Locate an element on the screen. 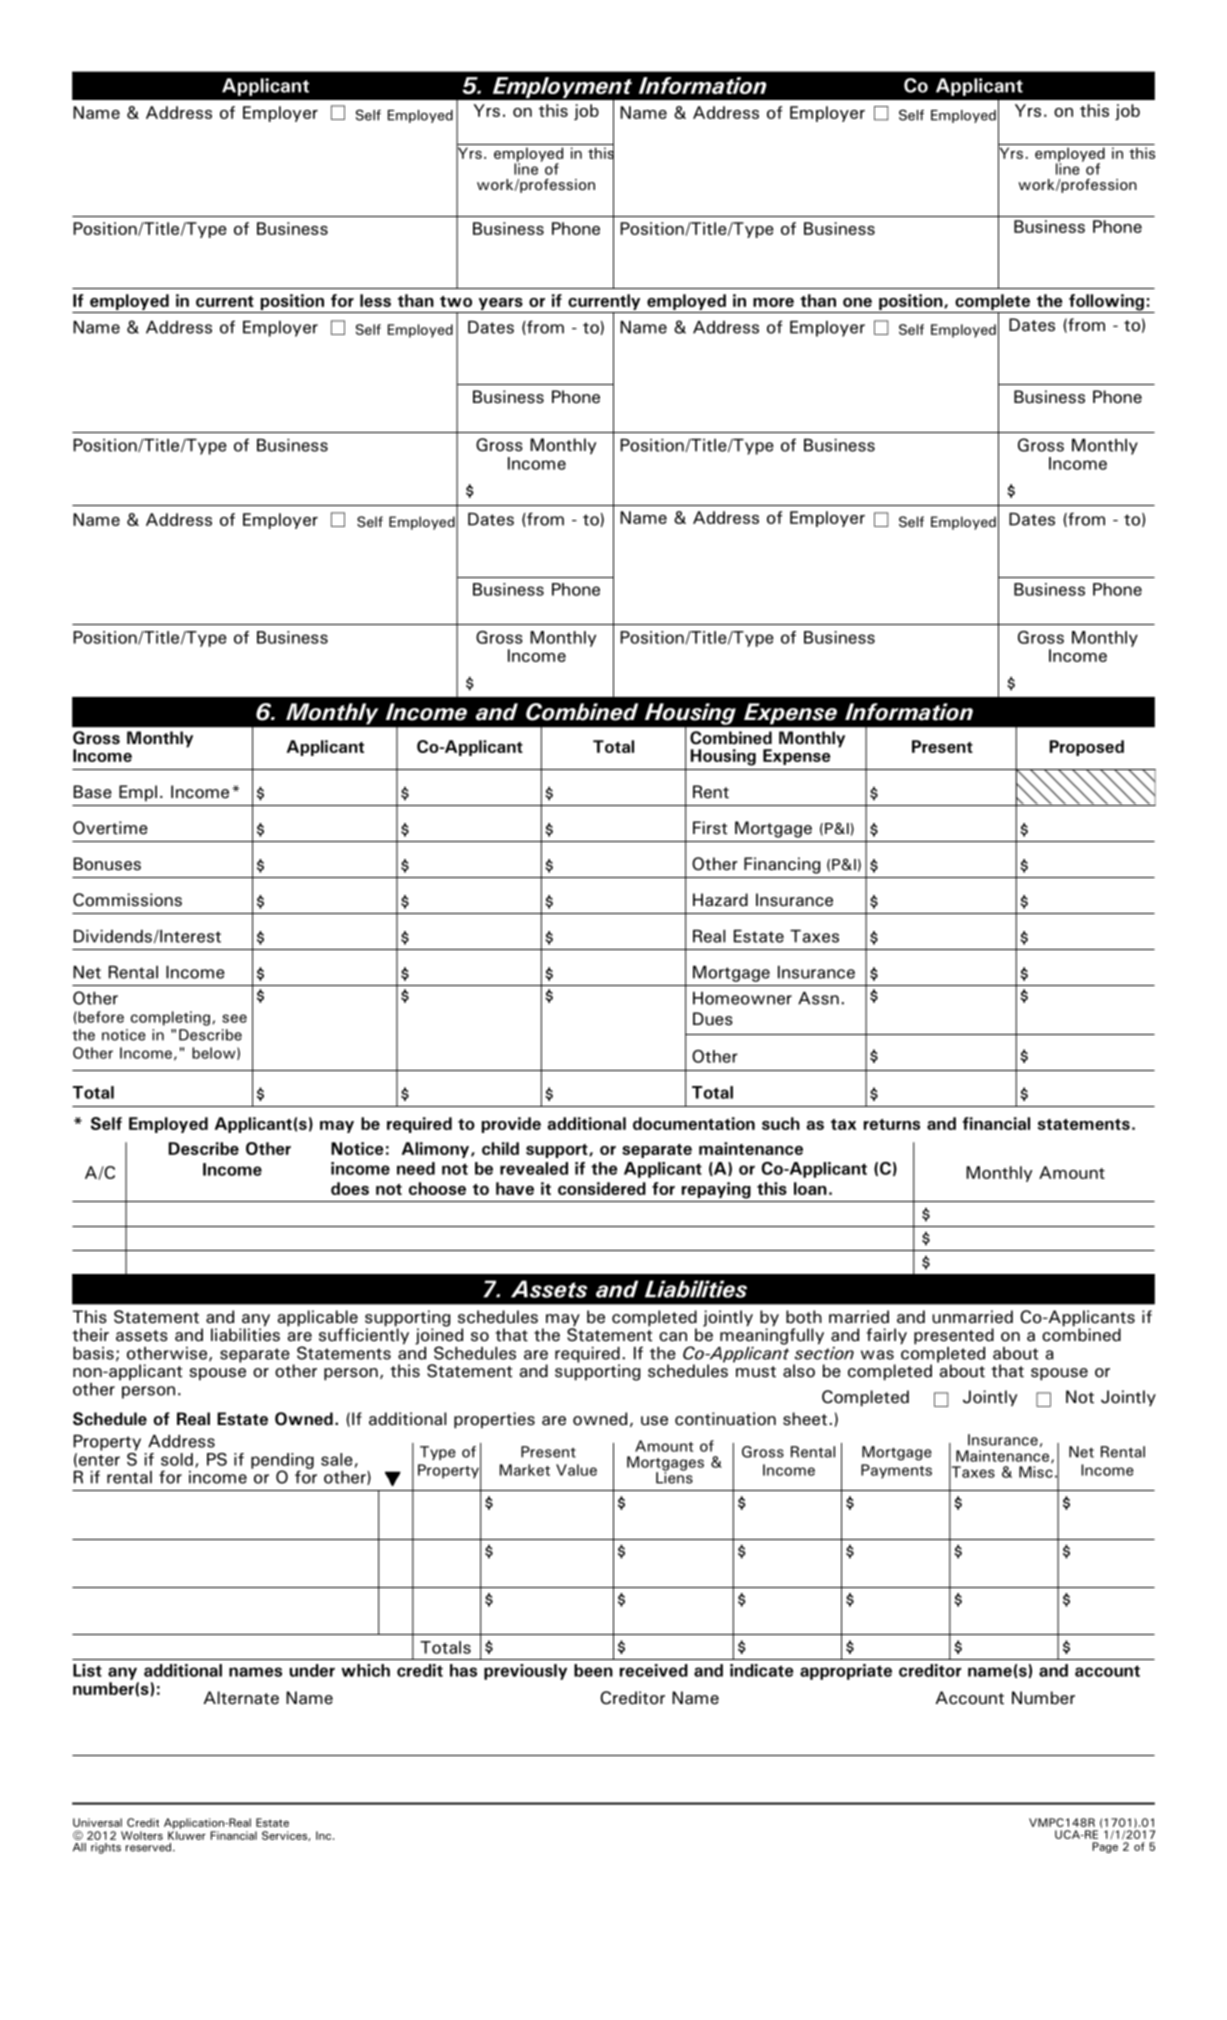 Image resolution: width=1227 pixels, height=2020 pixels. years is located at coordinates (500, 305).
